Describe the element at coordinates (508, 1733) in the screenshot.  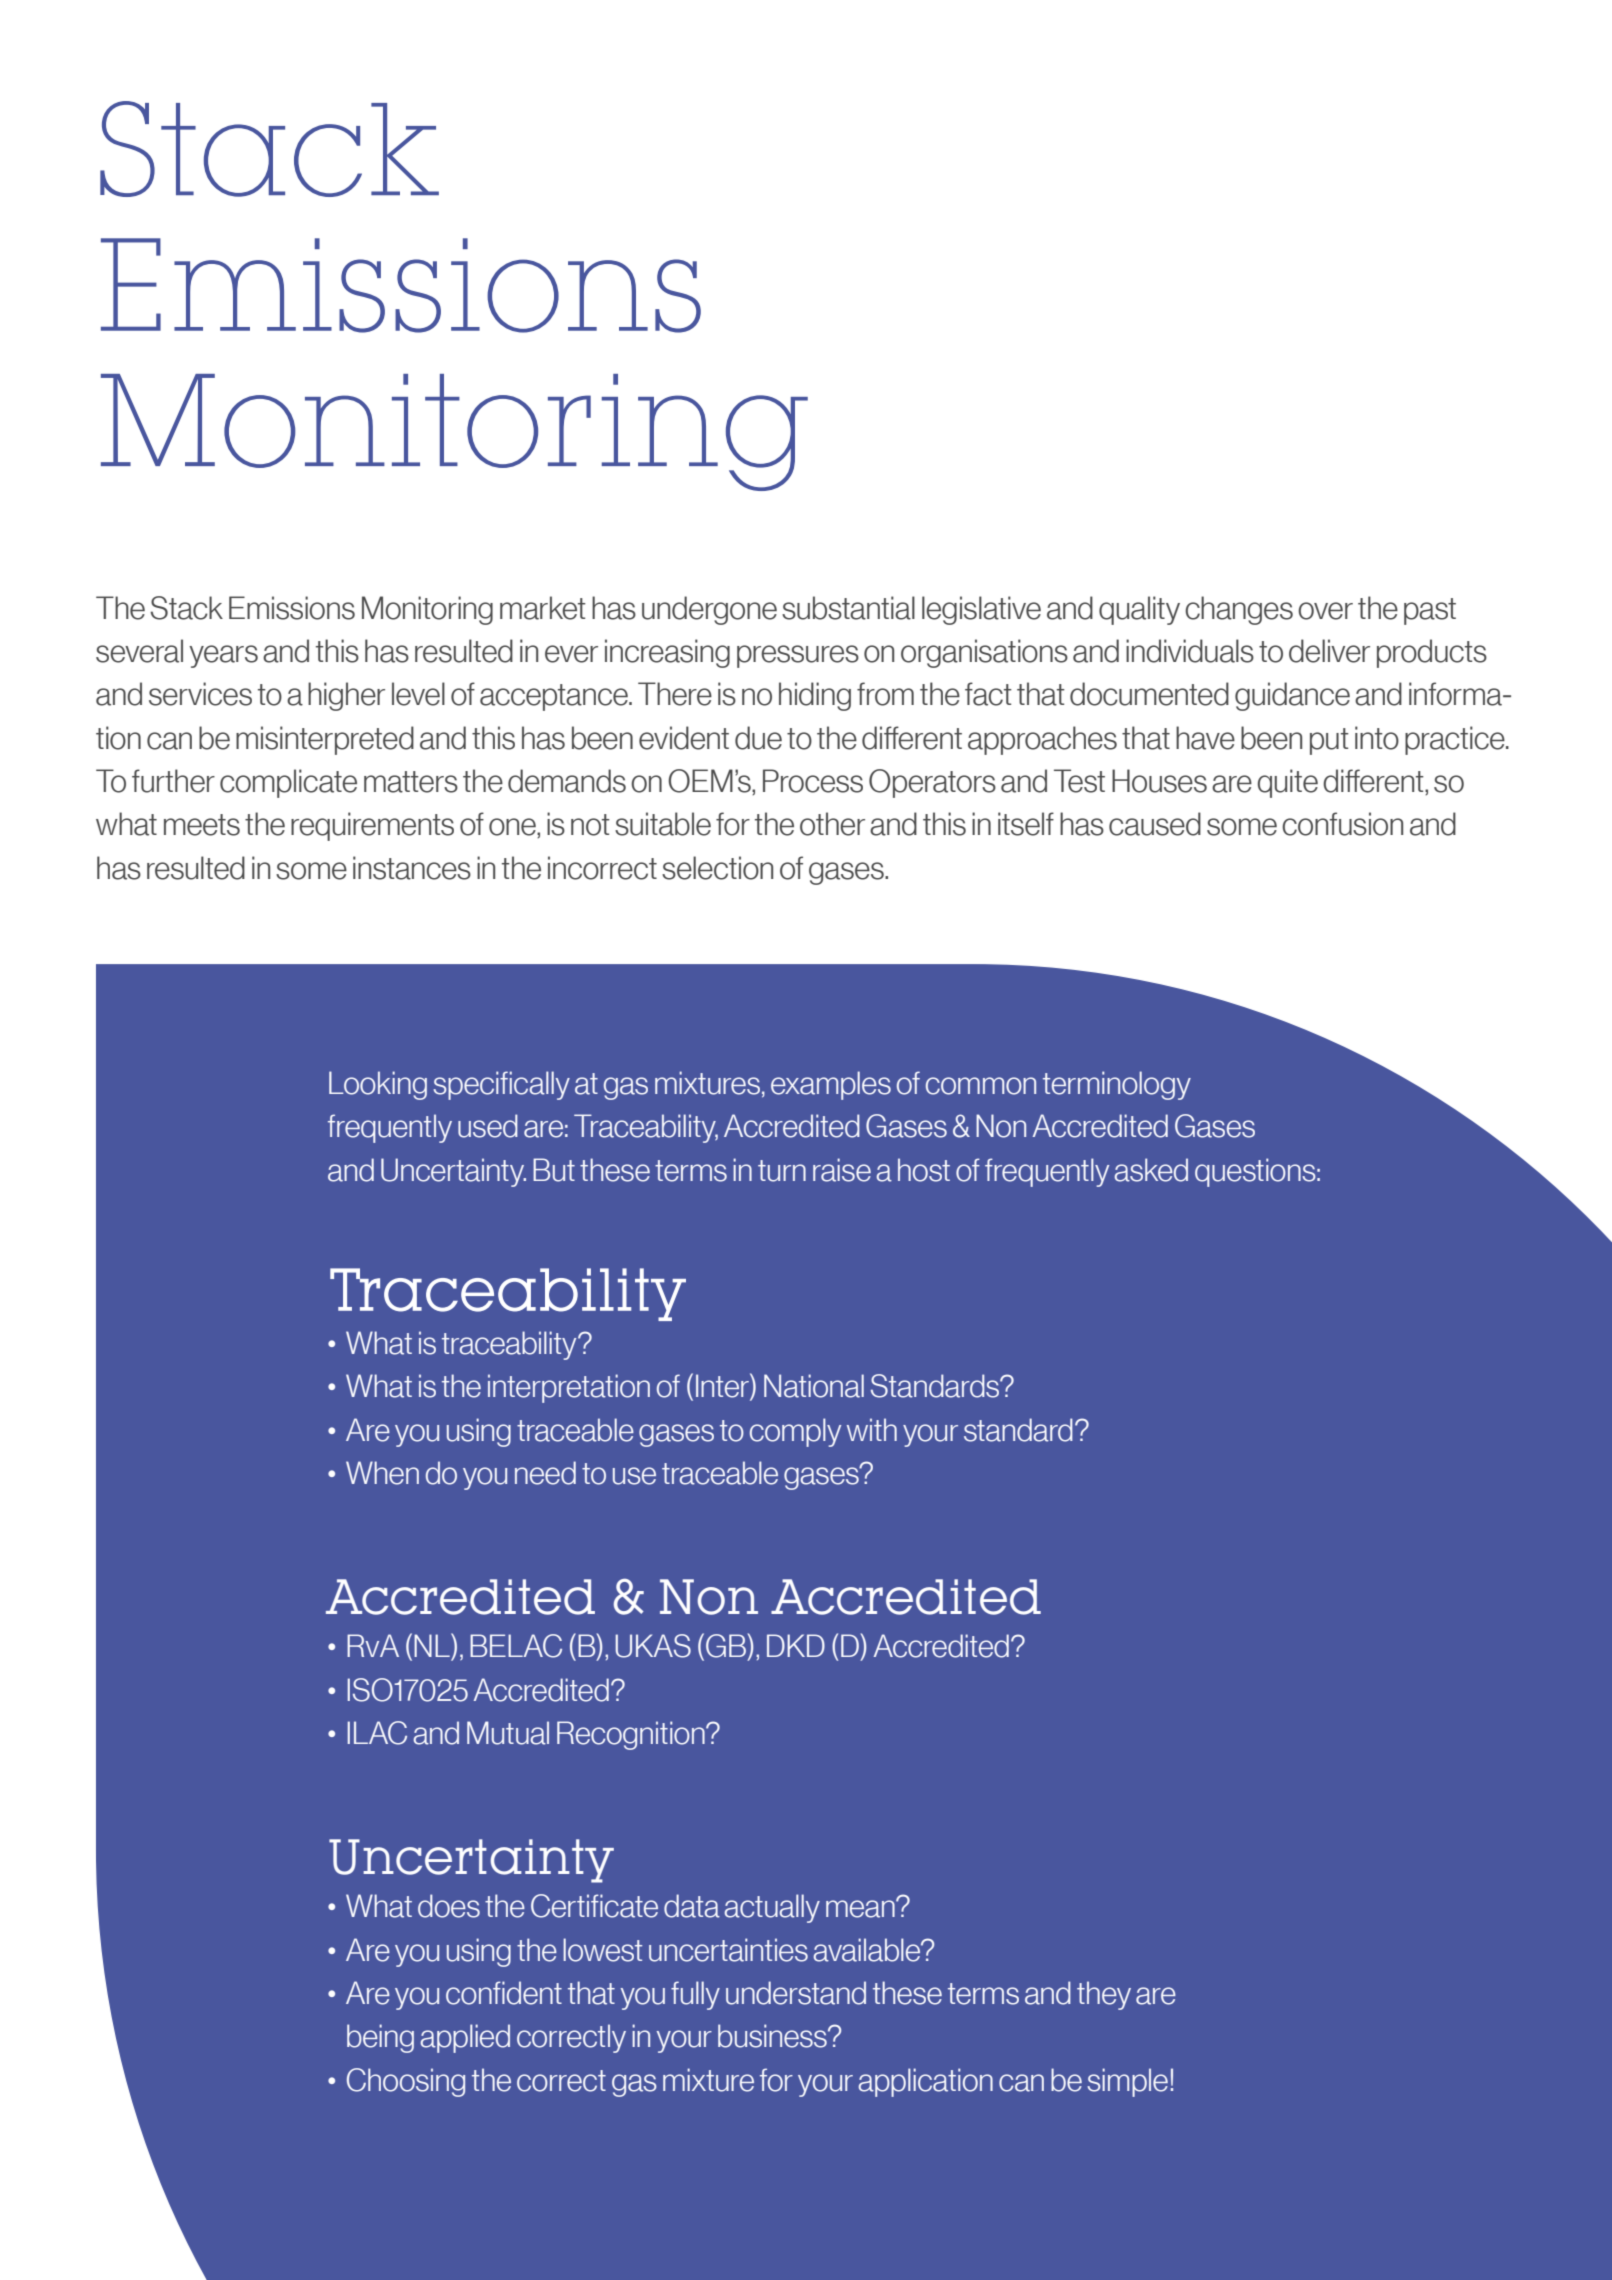
I see `Mutual` at that location.
